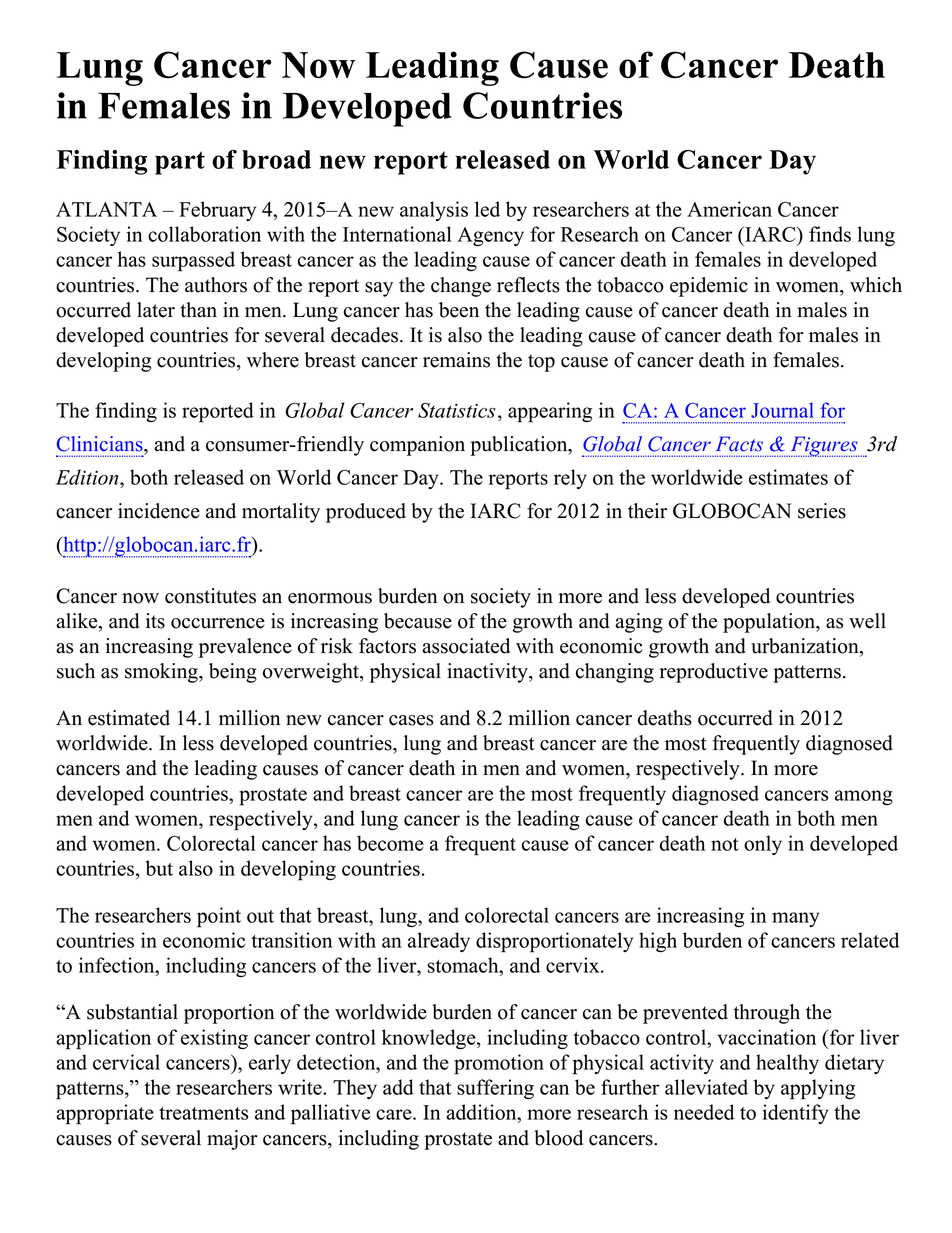 The height and width of the screenshot is (1233, 952). Describe the element at coordinates (729, 209) in the screenshot. I see `American` at that location.
